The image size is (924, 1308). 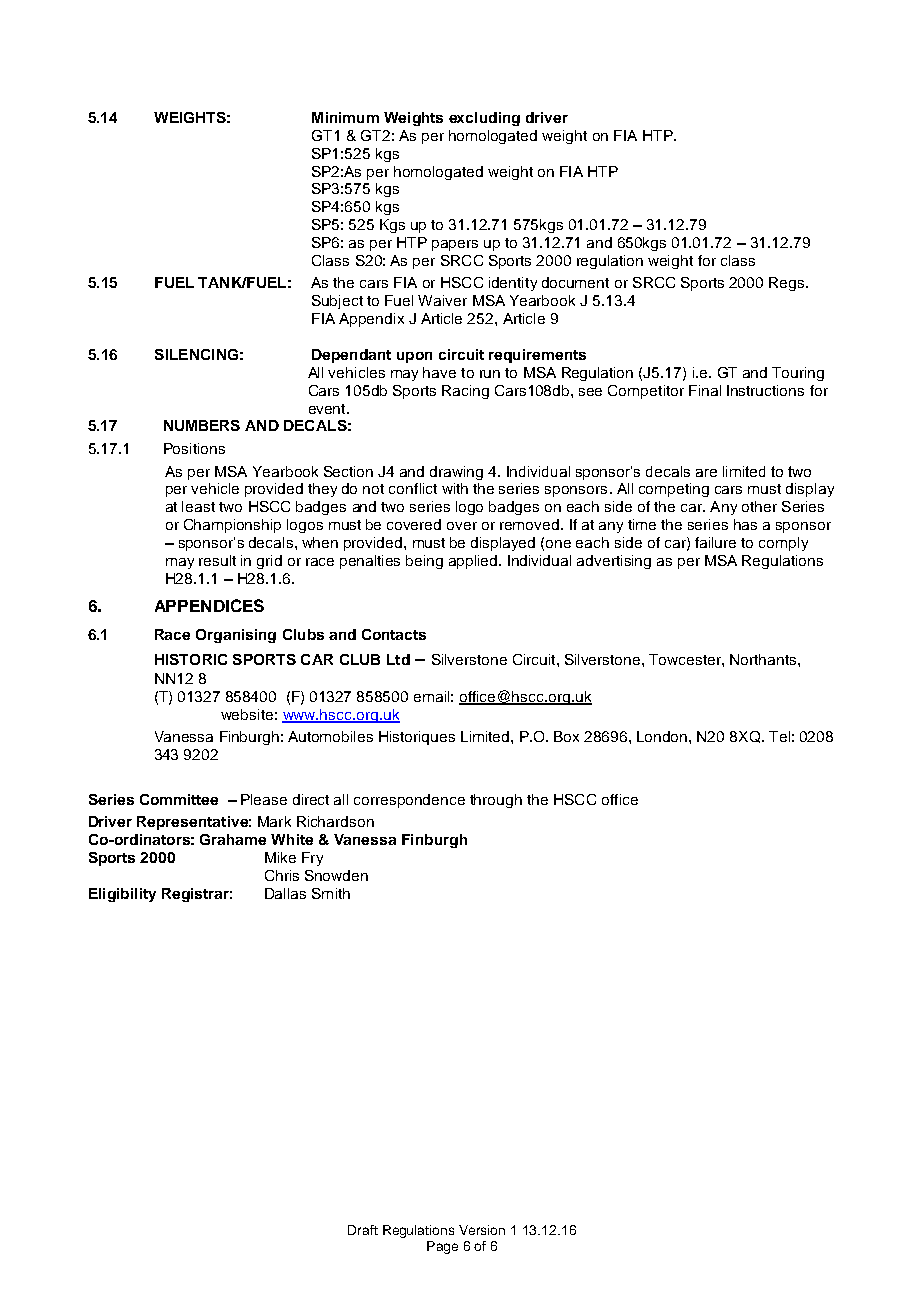 I want to click on Regs, so click(x=786, y=284).
